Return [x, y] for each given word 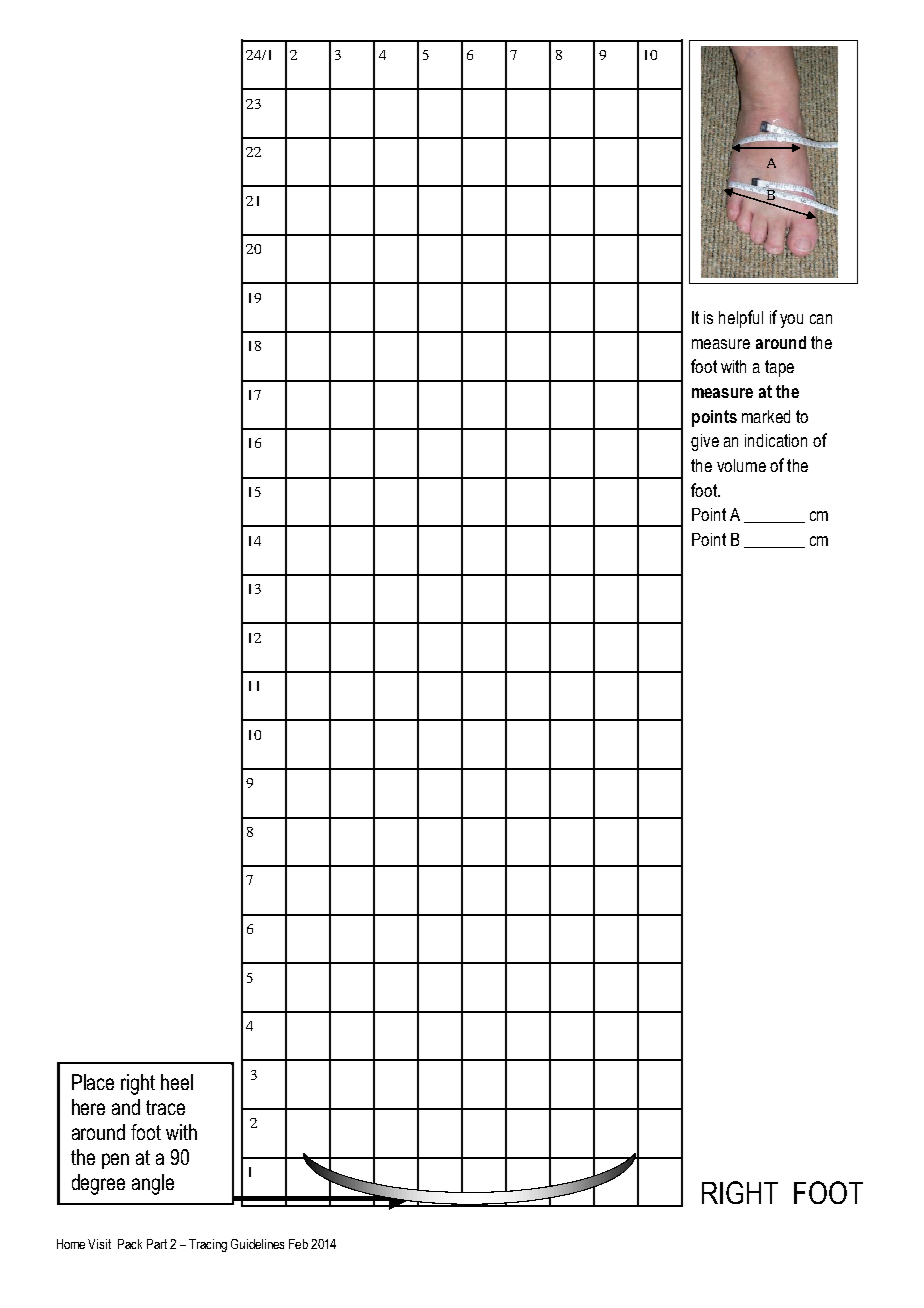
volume [741, 465]
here [88, 1107]
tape [779, 368]
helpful [741, 319]
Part [157, 1244]
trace [165, 1107]
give [705, 442]
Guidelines [257, 1244]
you [791, 321]
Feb [298, 1244]
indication [776, 440]
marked [766, 416]
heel [177, 1082]
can [821, 319]
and [126, 1107]
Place [93, 1082]
